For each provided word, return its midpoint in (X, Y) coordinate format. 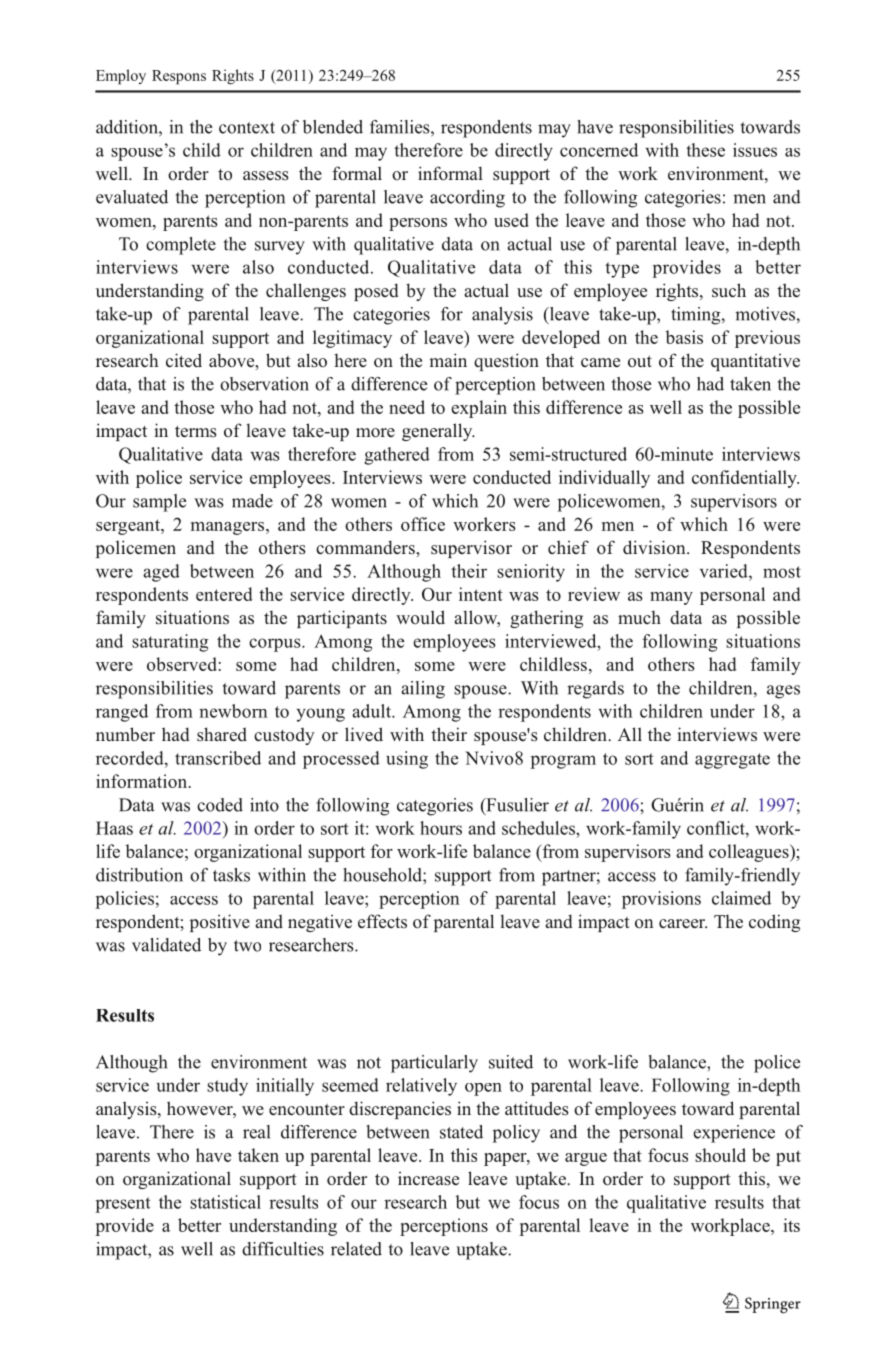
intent (481, 594)
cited (184, 360)
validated (166, 945)
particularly (434, 1064)
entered (224, 594)
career (683, 923)
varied (725, 571)
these (705, 150)
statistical (225, 1202)
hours (441, 828)
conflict (717, 828)
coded (220, 805)
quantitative (755, 362)
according (467, 199)
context (247, 128)
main (448, 360)
